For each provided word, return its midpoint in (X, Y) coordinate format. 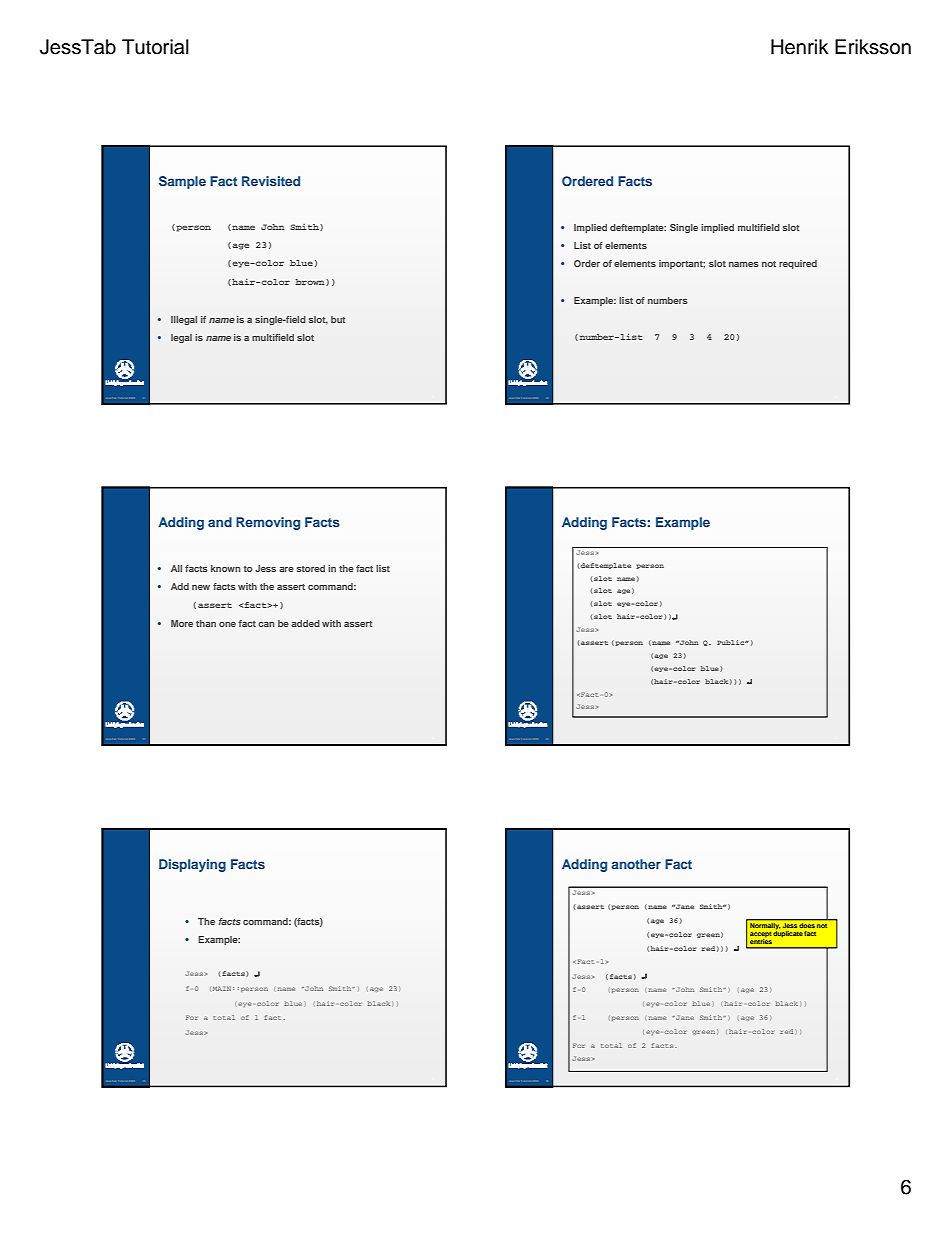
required (798, 264)
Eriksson (873, 47)
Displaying (192, 865)
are (286, 569)
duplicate (788, 933)
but (338, 319)
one (227, 624)
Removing (268, 523)
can (266, 624)
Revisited (271, 181)
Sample (182, 182)
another (636, 864)
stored (311, 568)
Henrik (800, 47)
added (305, 623)
